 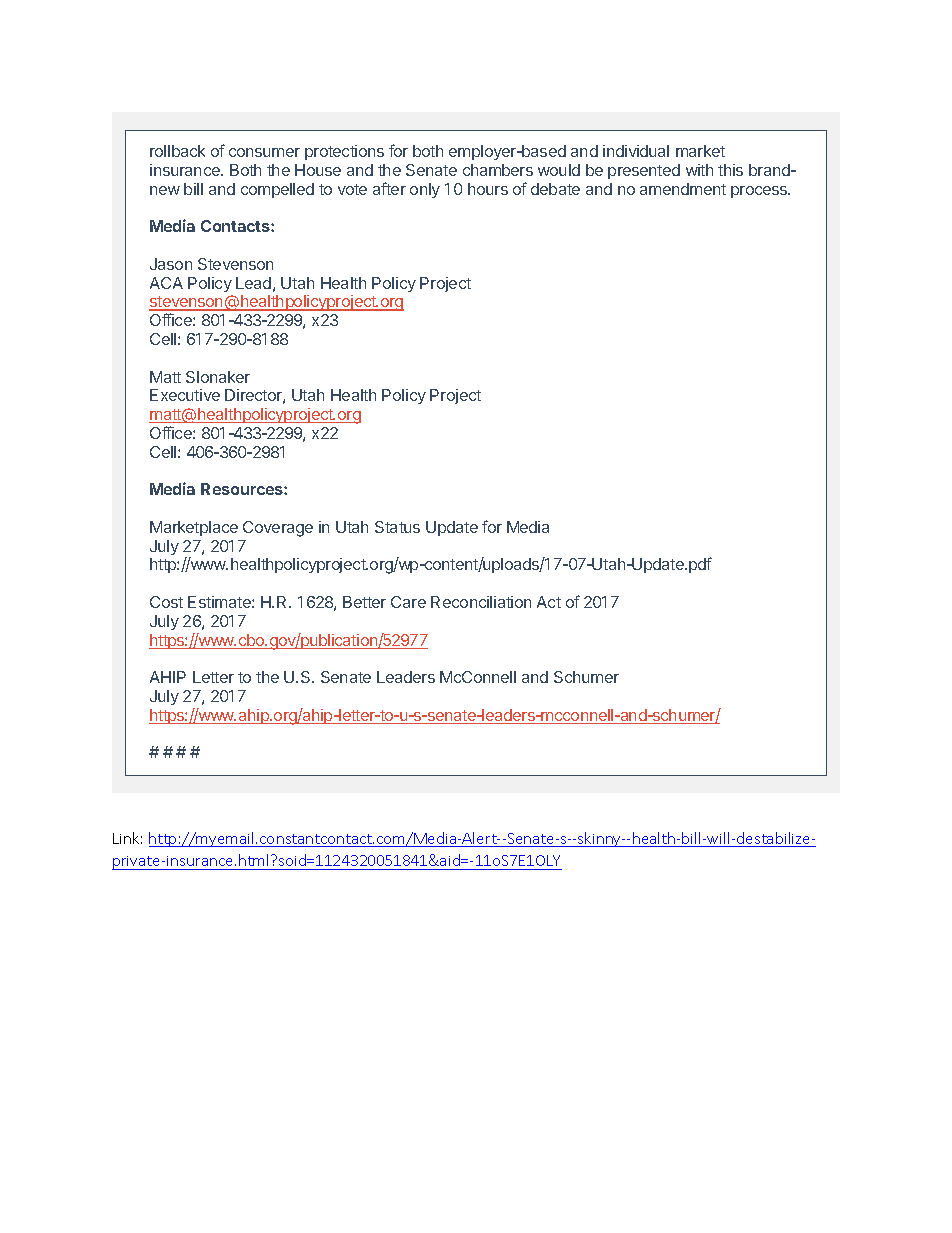 What do you see at coordinates (166, 283) in the screenshot?
I see `ACA` at bounding box center [166, 283].
